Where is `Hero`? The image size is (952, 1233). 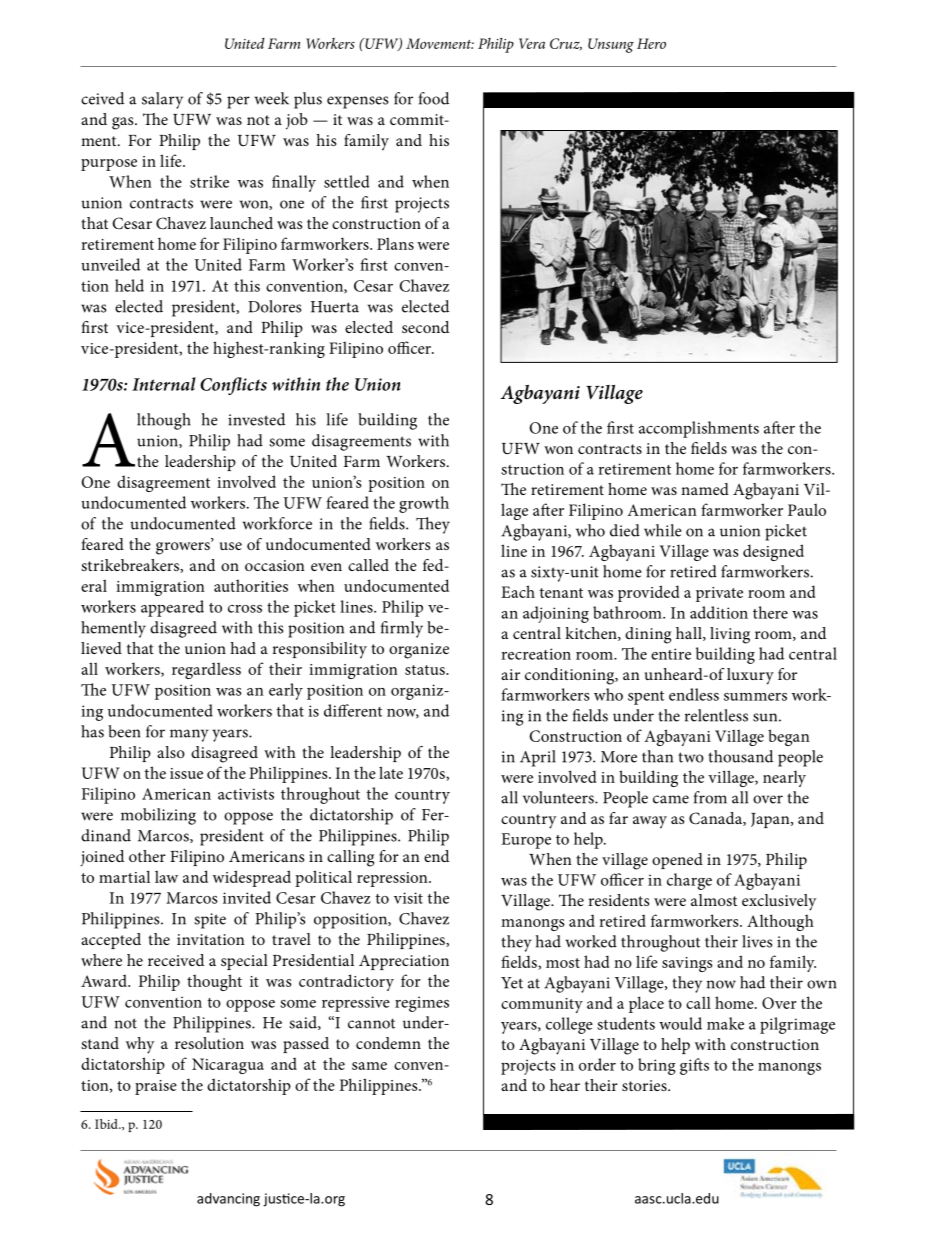
Hero is located at coordinates (651, 43).
